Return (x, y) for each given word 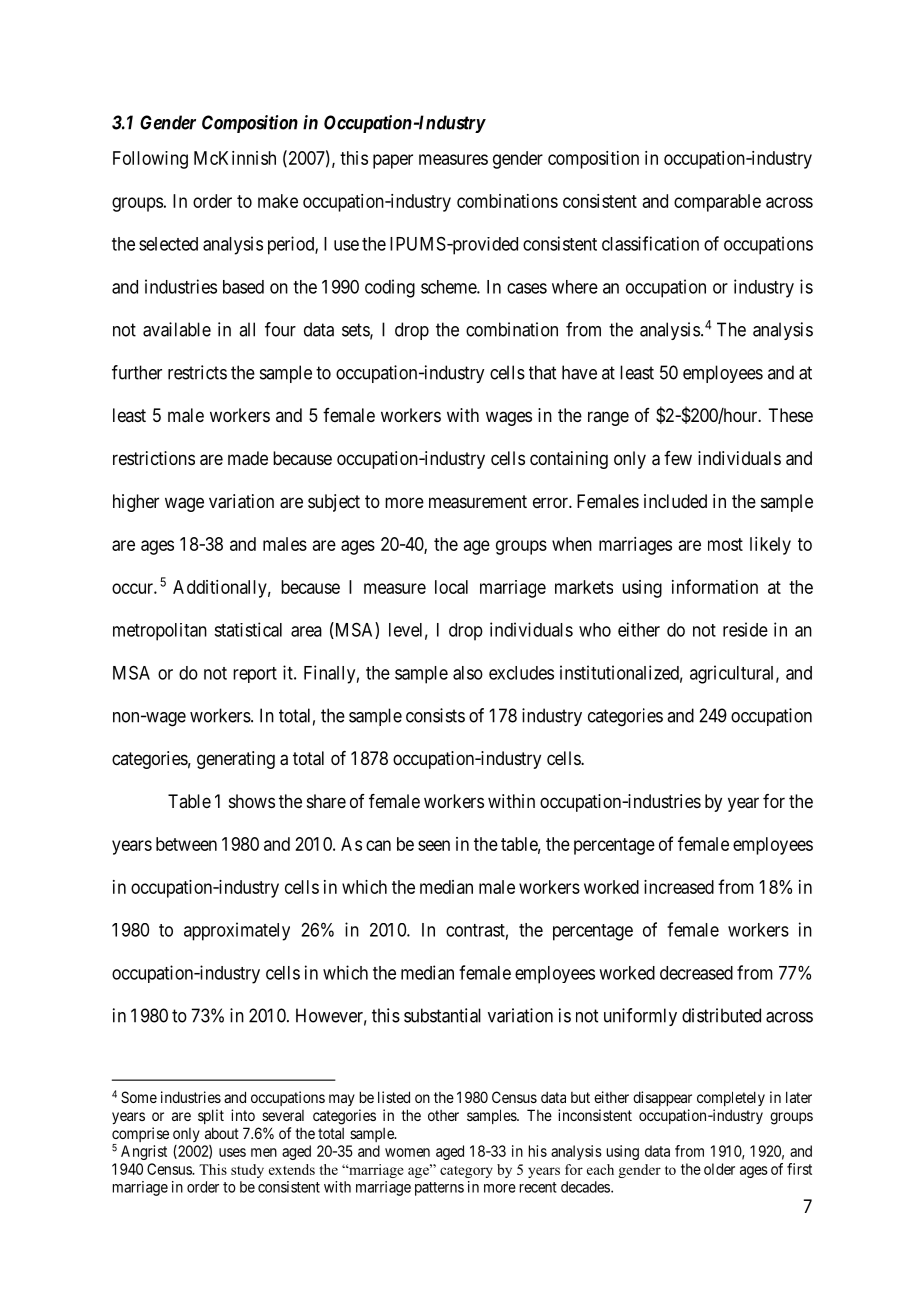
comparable (717, 203)
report (255, 675)
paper (393, 161)
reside (745, 629)
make (278, 201)
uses (232, 1152)
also (468, 673)
